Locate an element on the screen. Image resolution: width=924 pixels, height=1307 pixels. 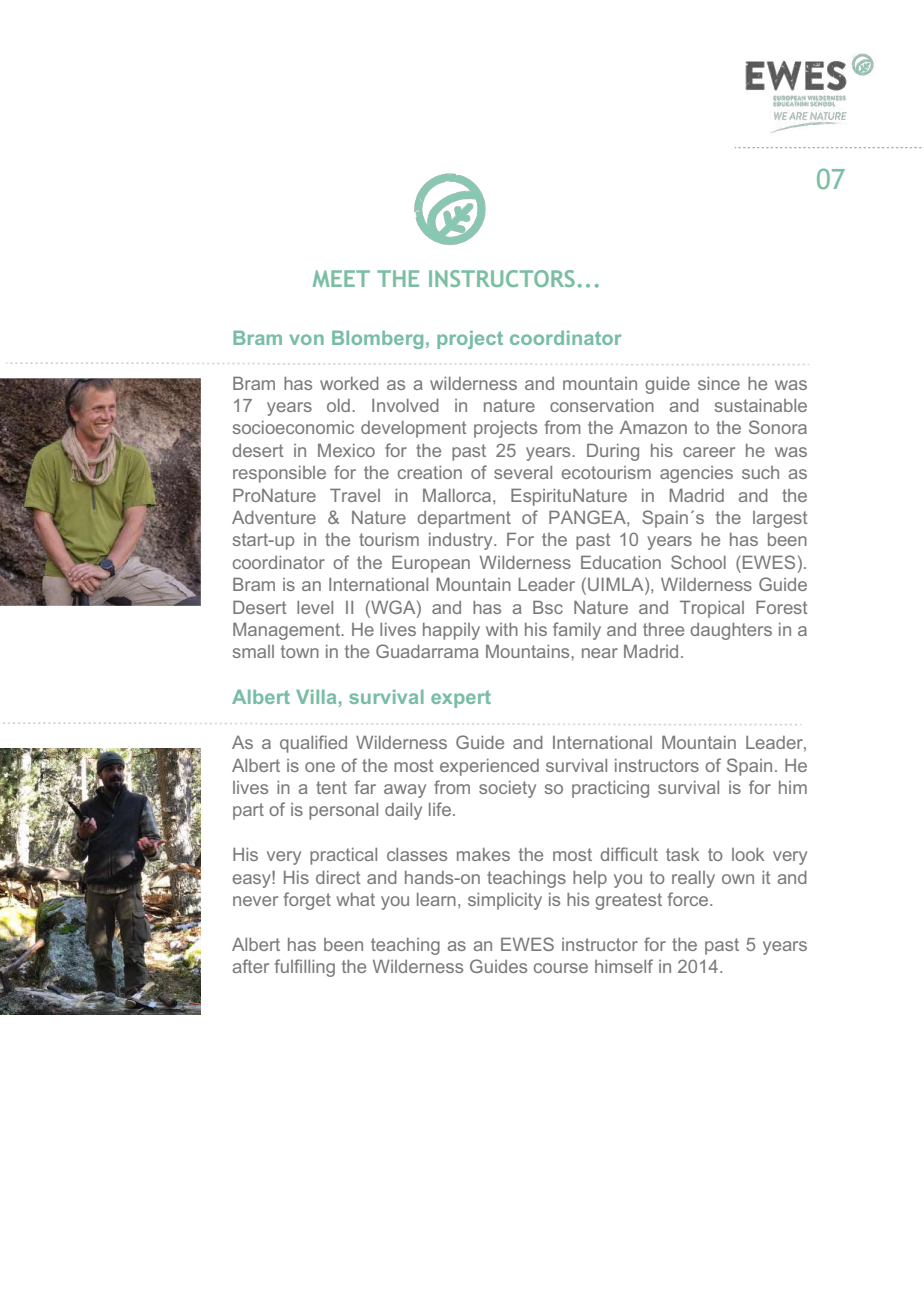
with is located at coordinates (502, 629).
